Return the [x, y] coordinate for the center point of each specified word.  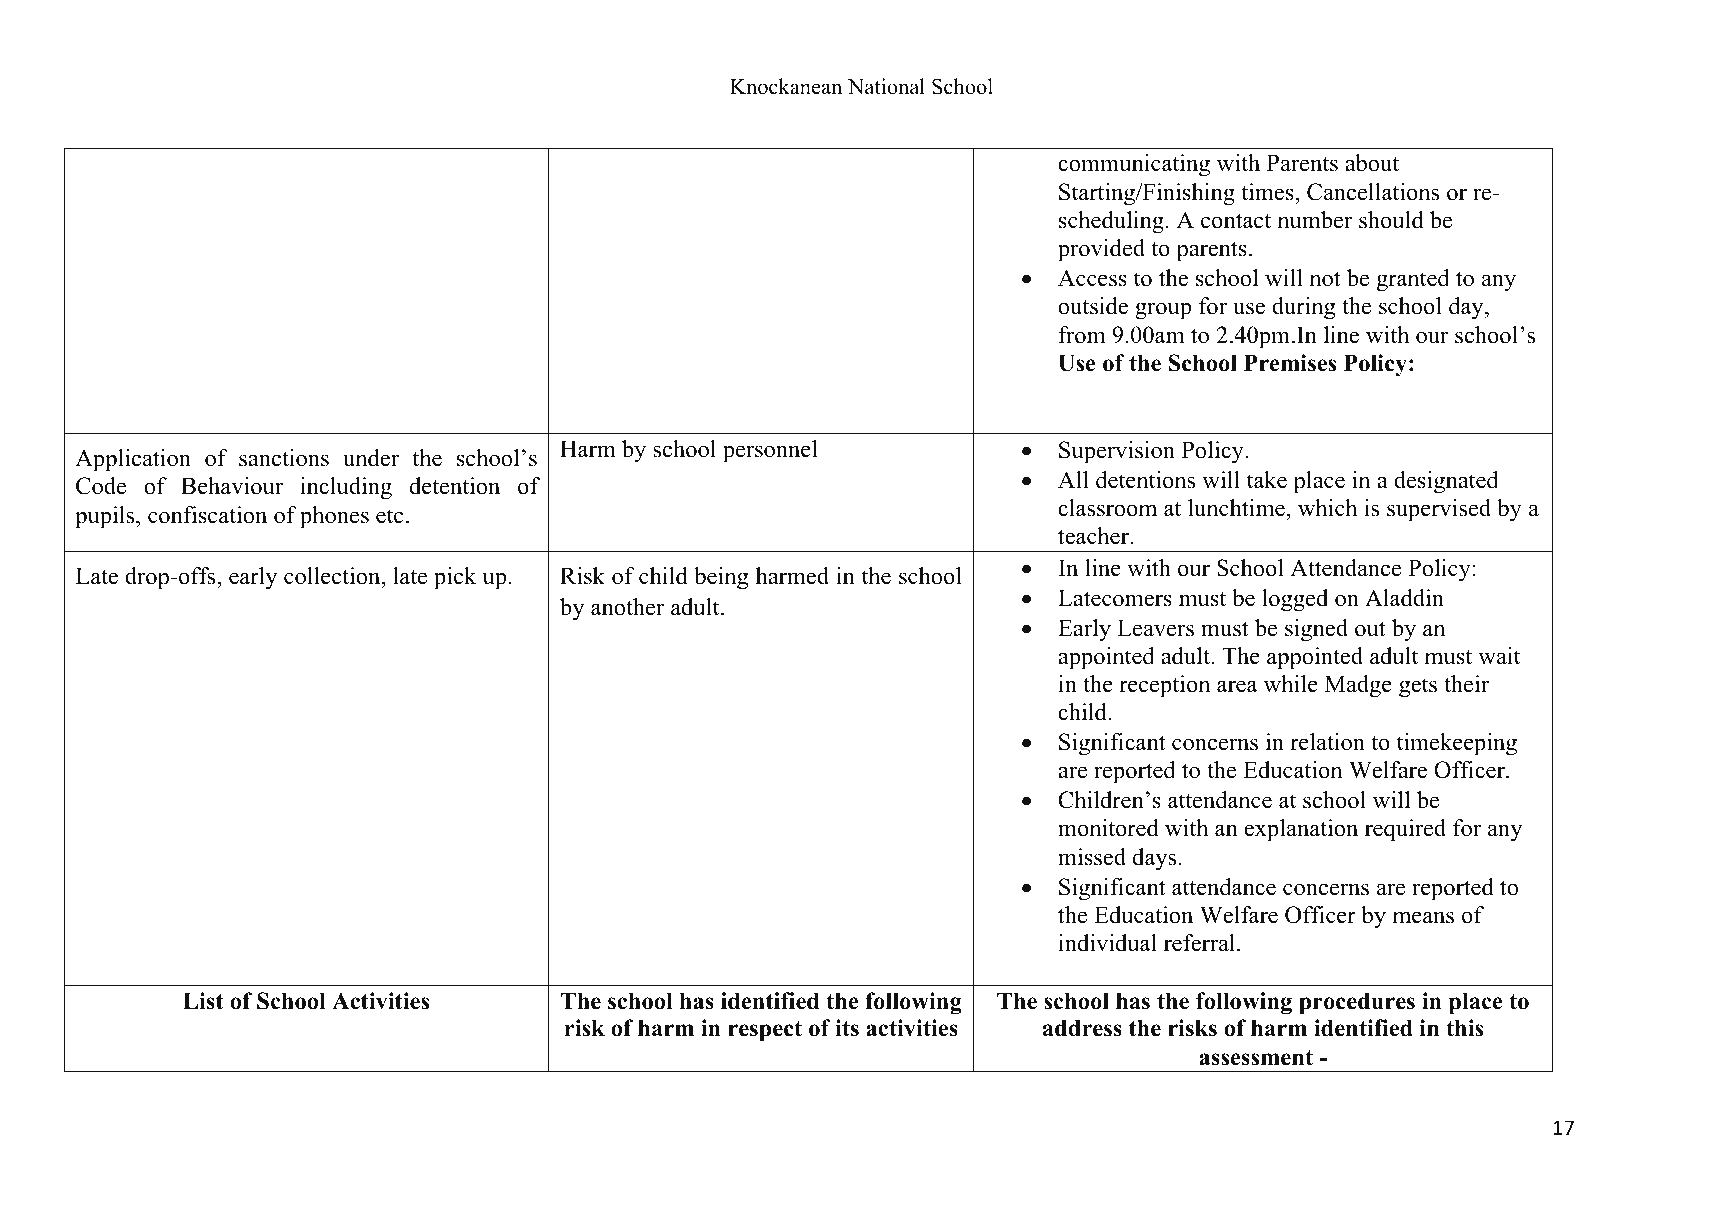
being [721, 578]
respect [765, 1031]
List [203, 1001]
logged [1295, 600]
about [1372, 163]
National [886, 86]
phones [334, 517]
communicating [1134, 165]
